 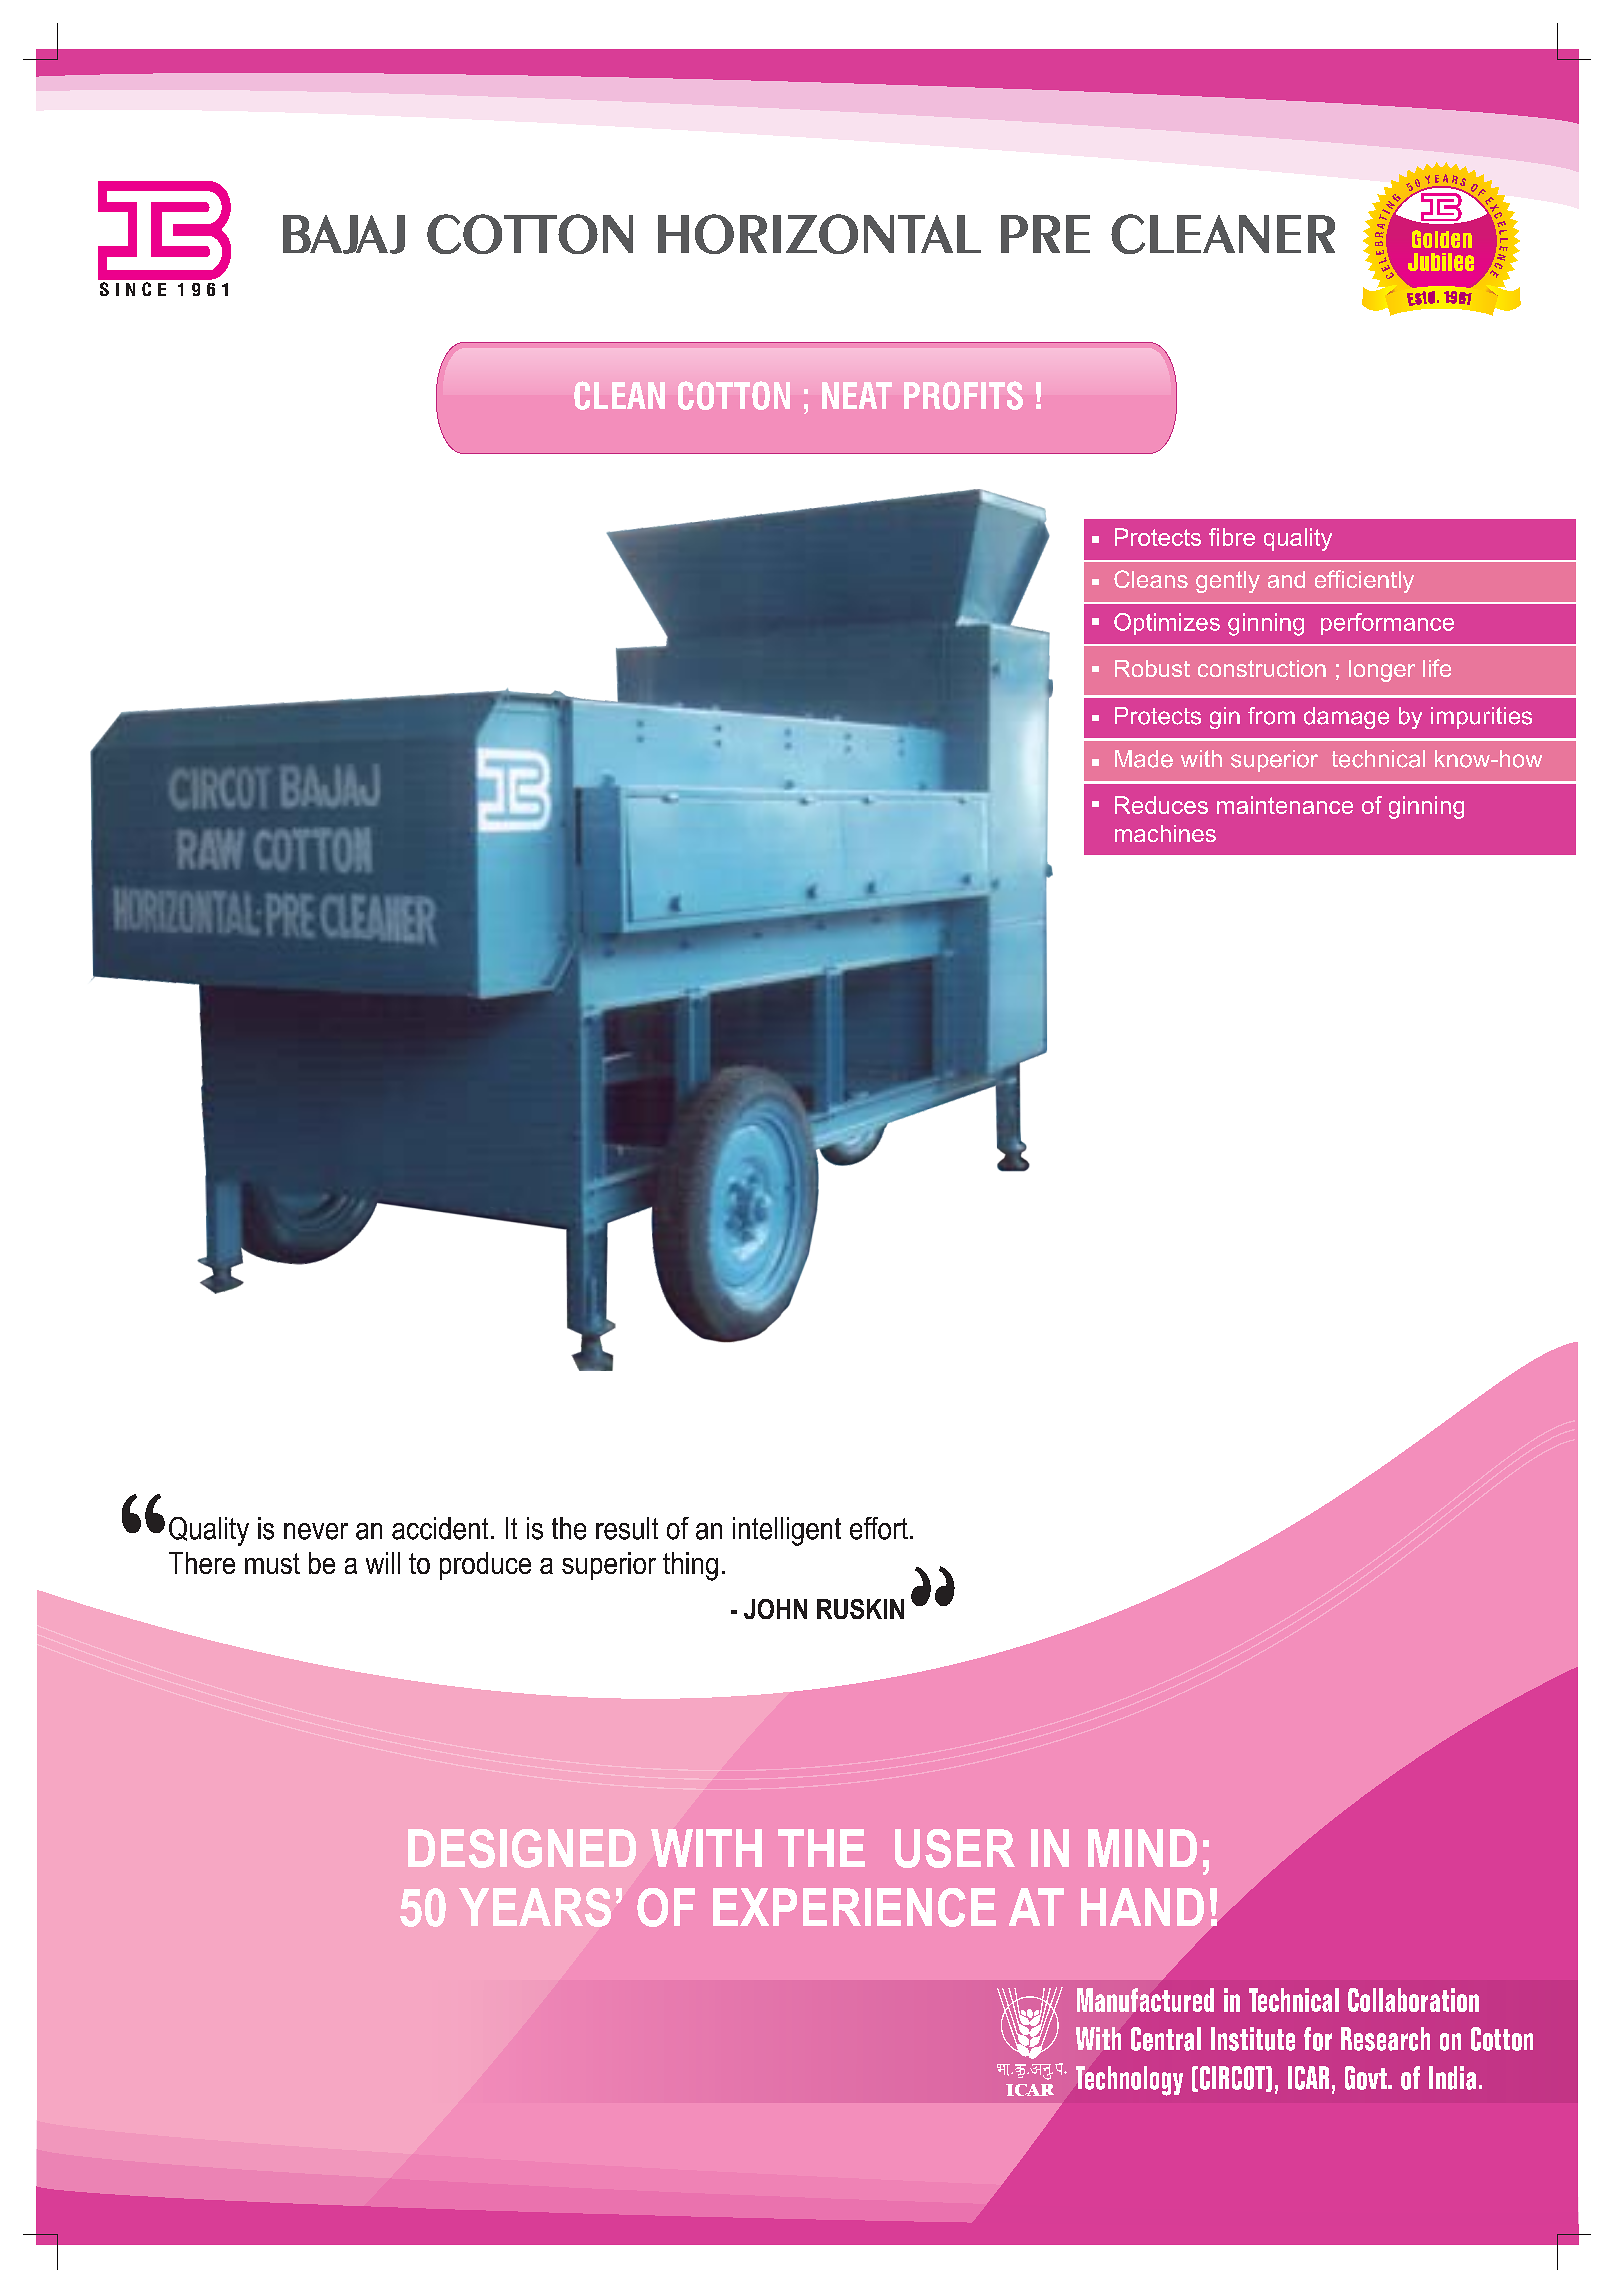 What do you see at coordinates (857, 395) in the document?
I see `NEAT` at bounding box center [857, 395].
